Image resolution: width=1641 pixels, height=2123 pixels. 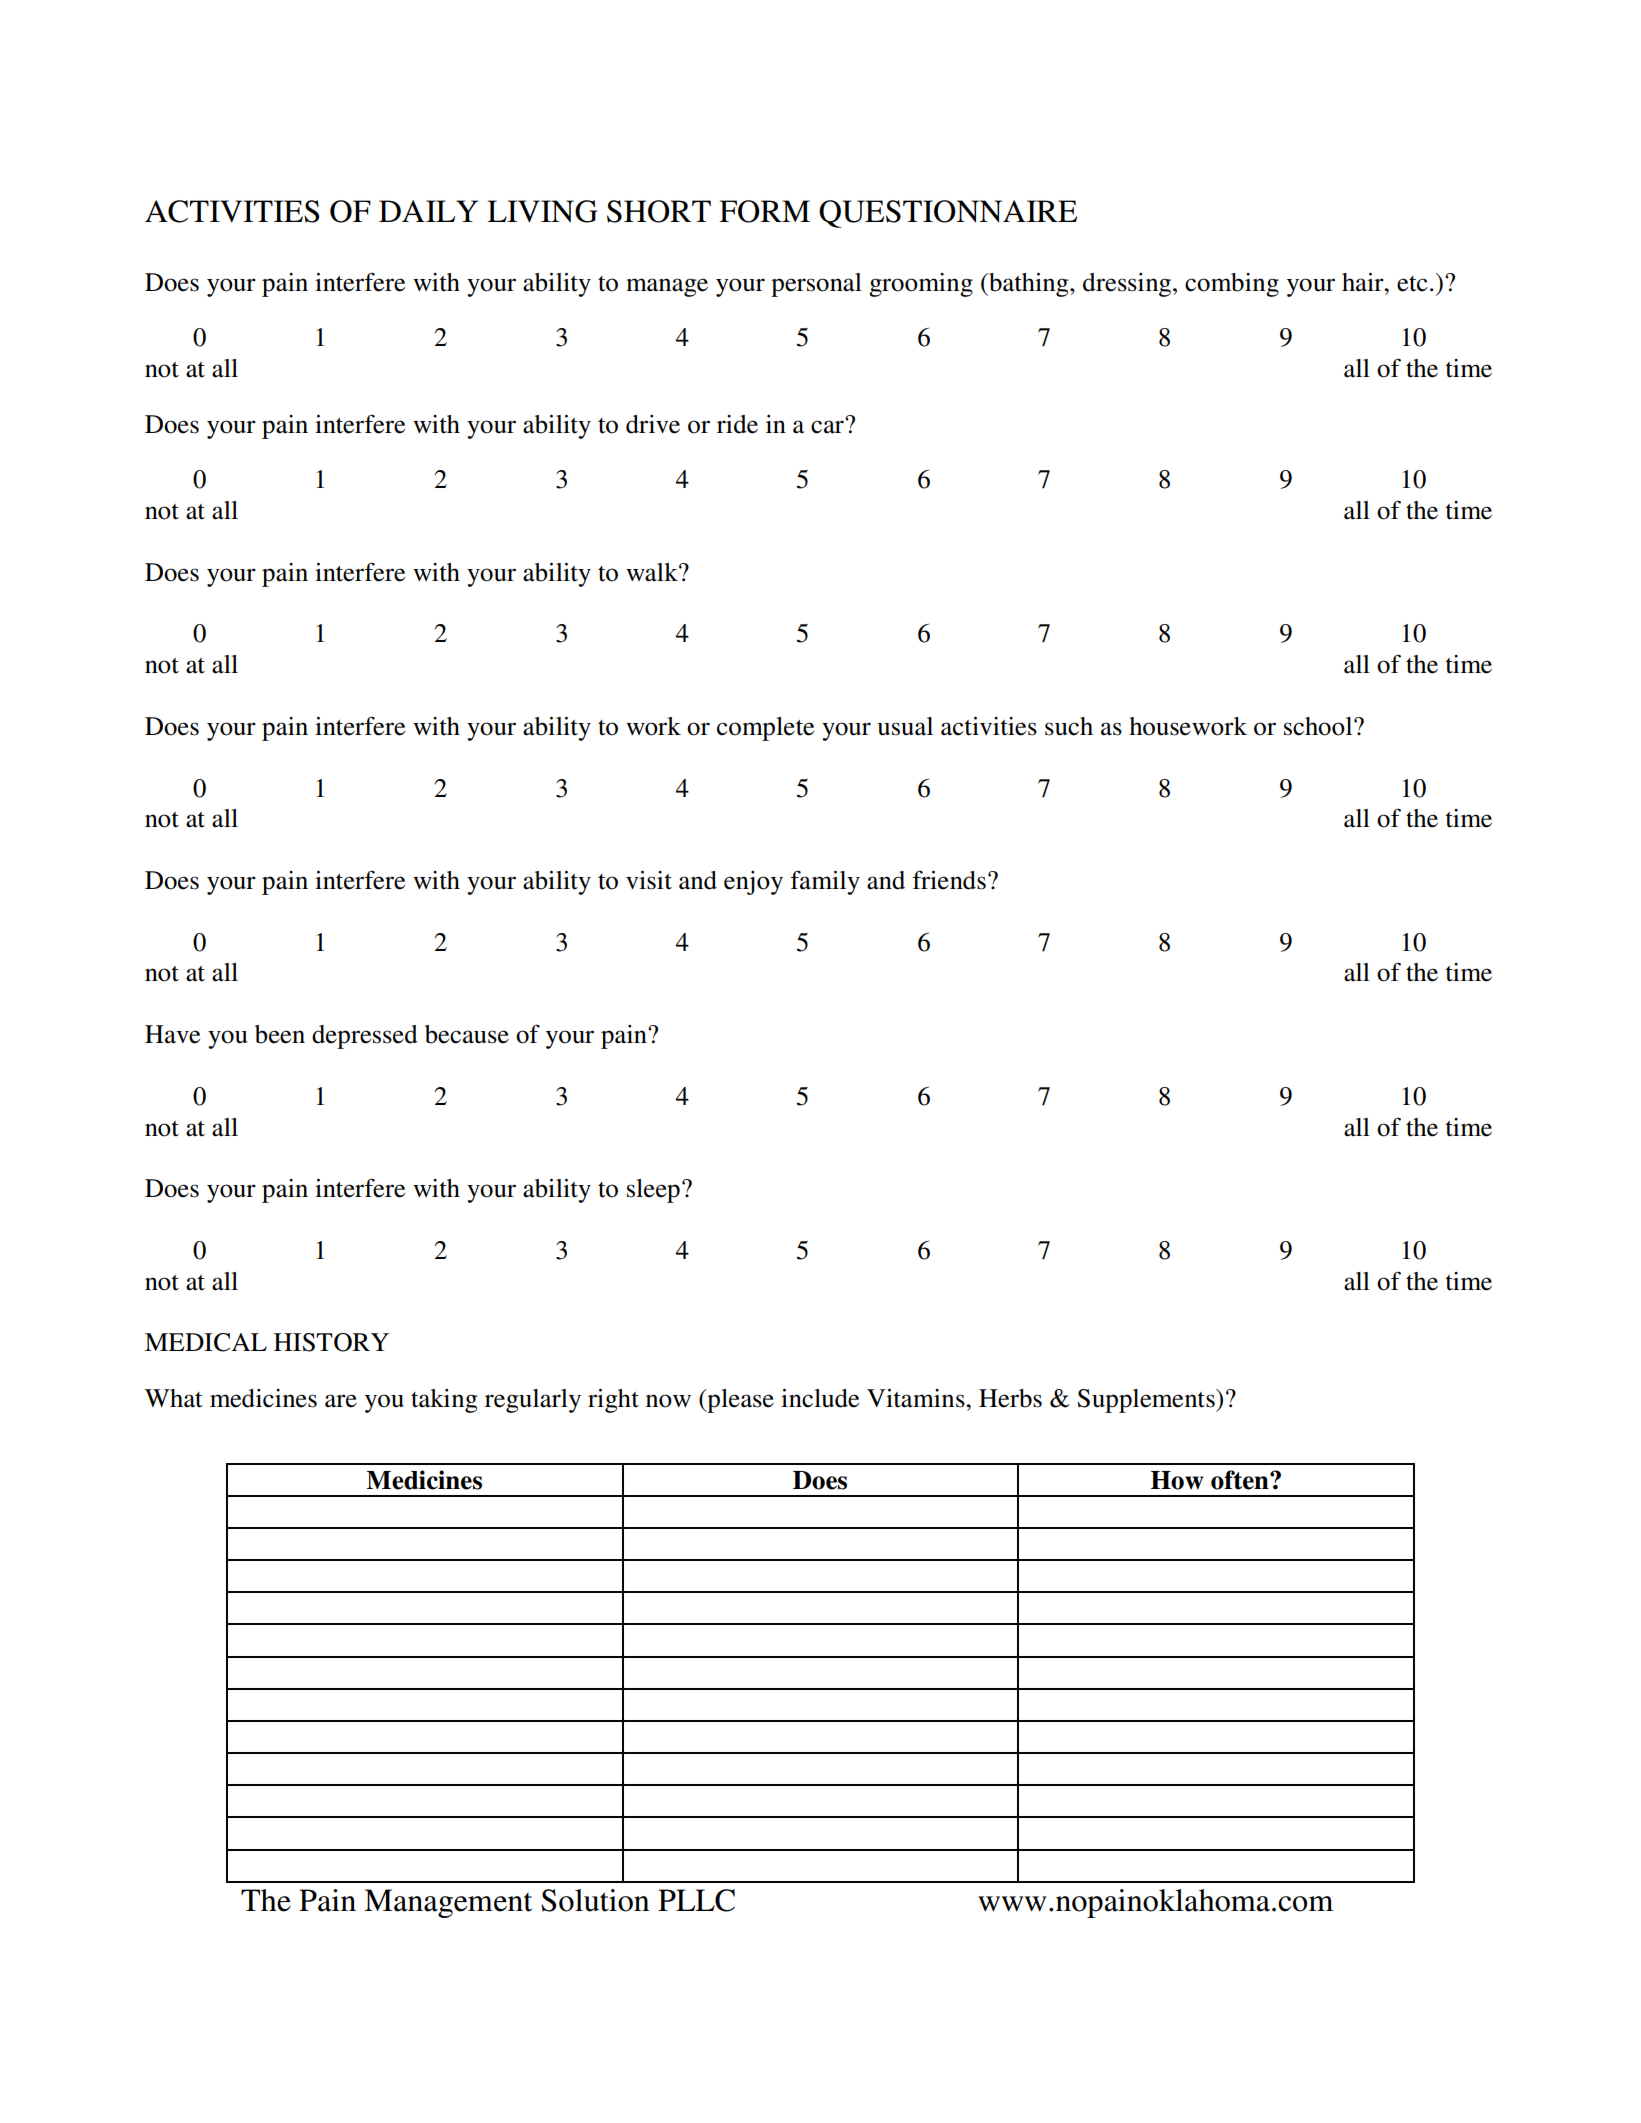 I want to click on depressed, so click(x=365, y=1037).
